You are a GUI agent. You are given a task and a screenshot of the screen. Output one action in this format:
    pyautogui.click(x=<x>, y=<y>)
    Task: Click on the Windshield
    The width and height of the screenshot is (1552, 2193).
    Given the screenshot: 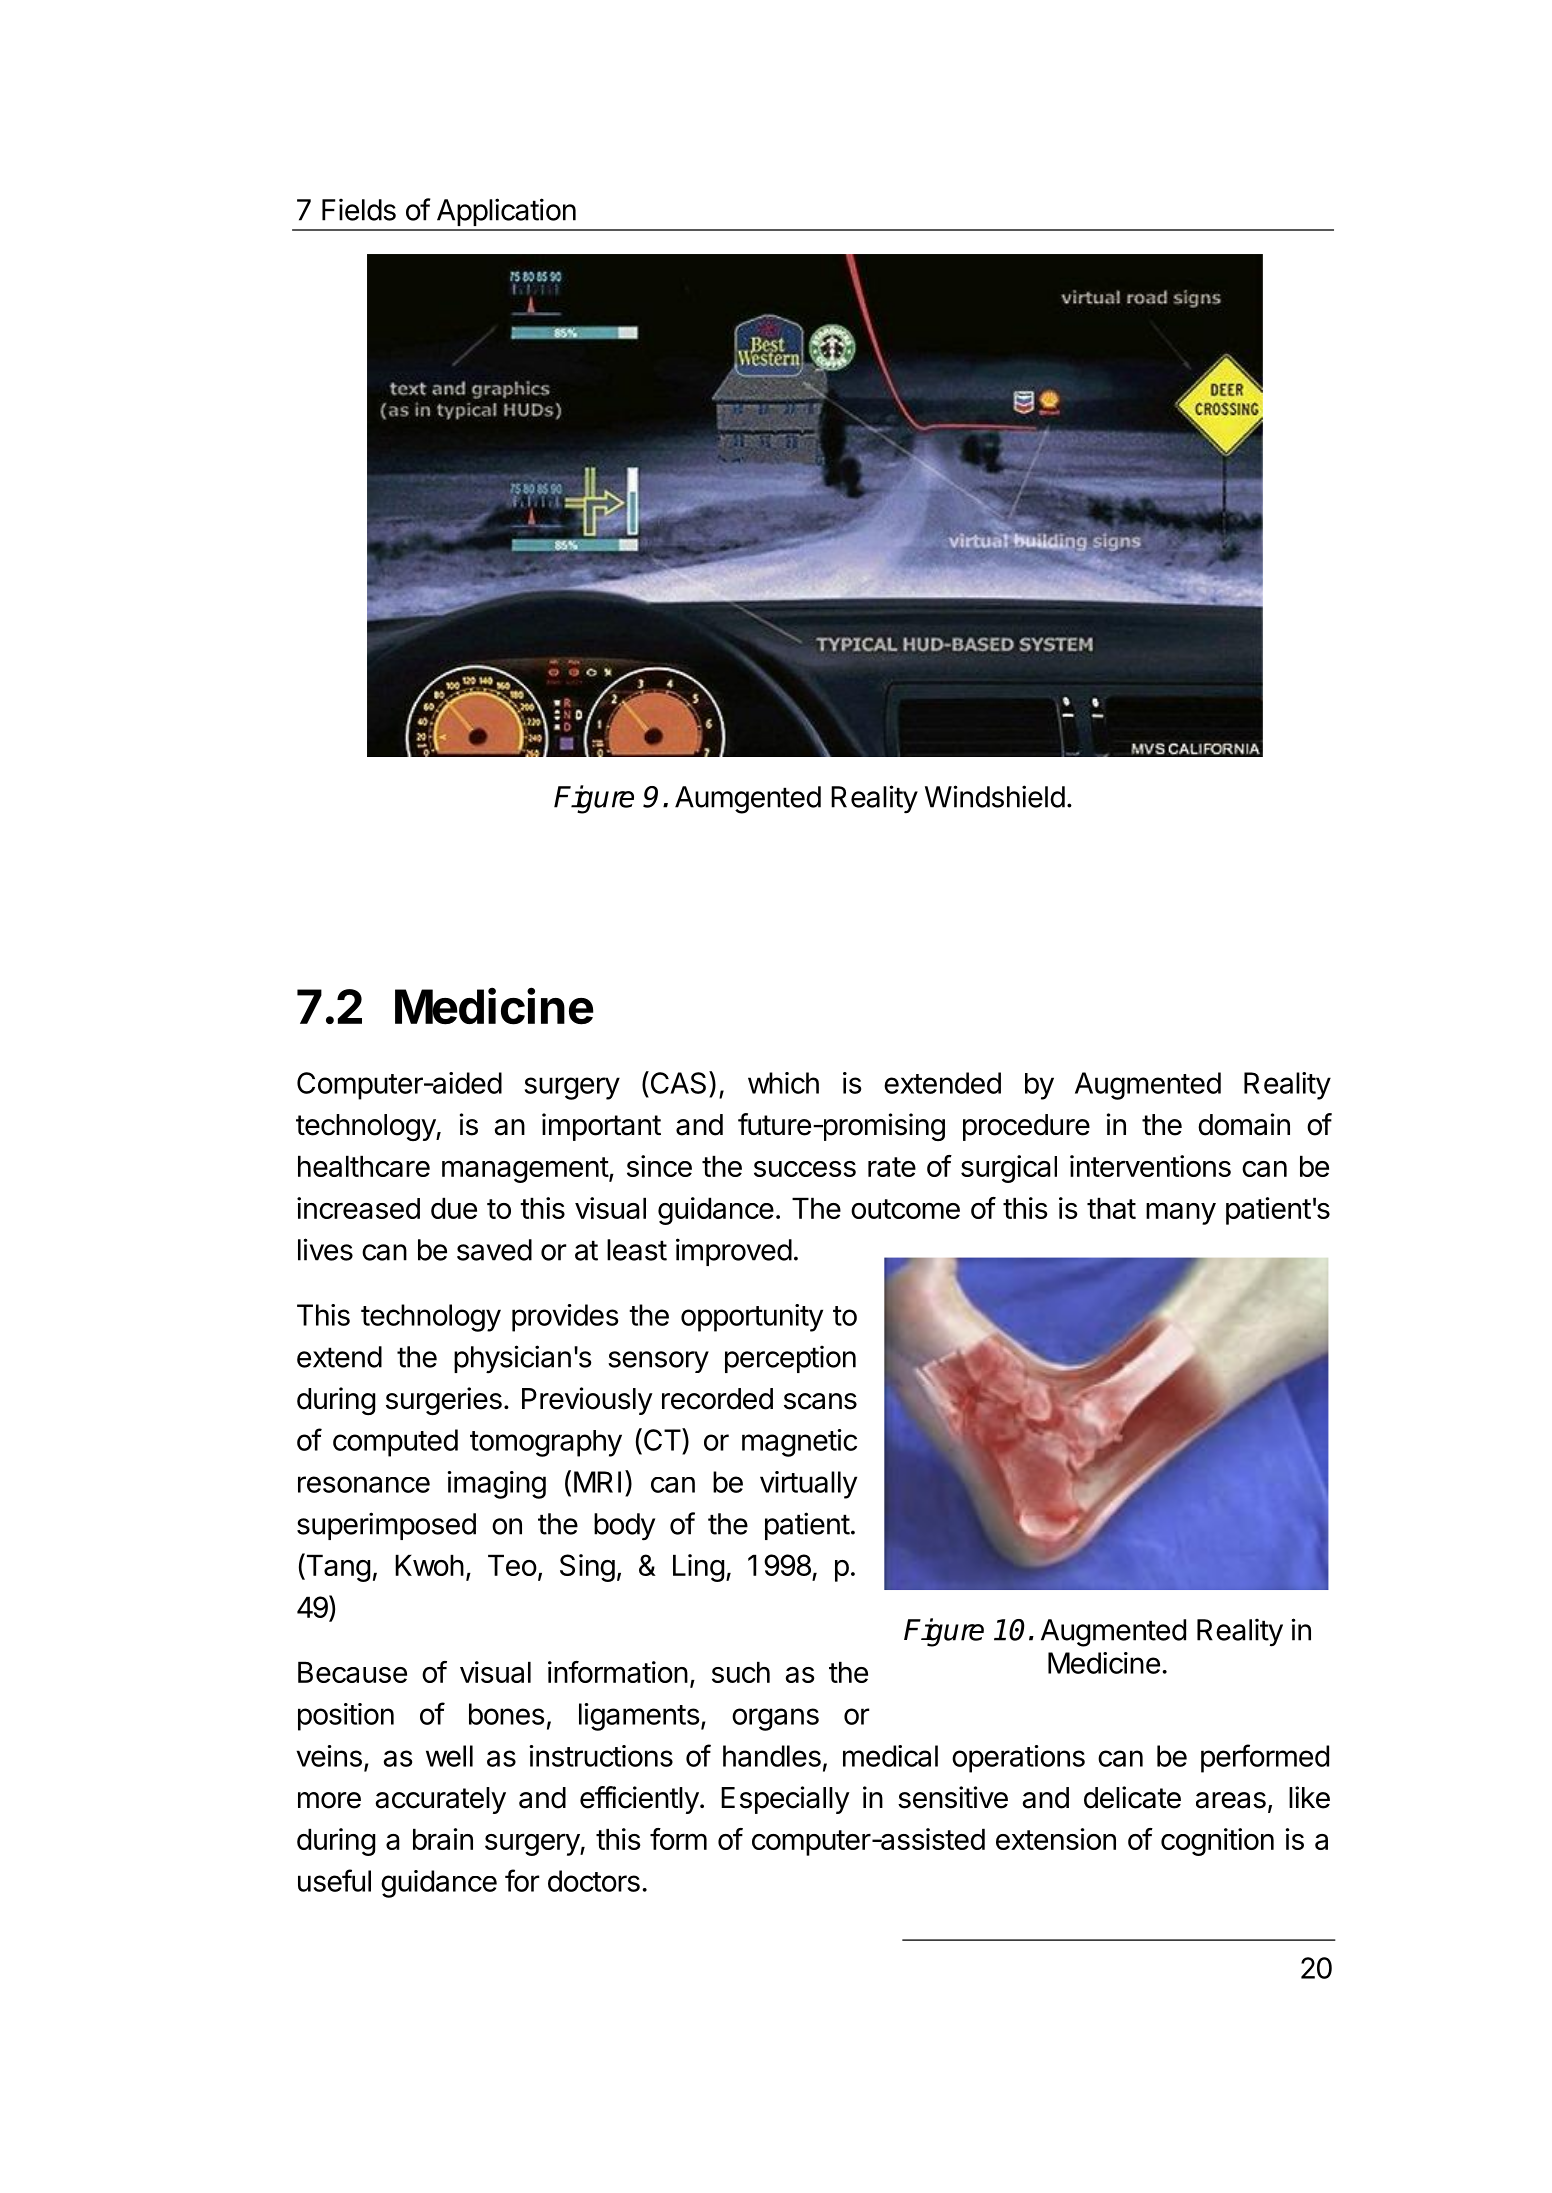 What is the action you would take?
    pyautogui.click(x=995, y=796)
